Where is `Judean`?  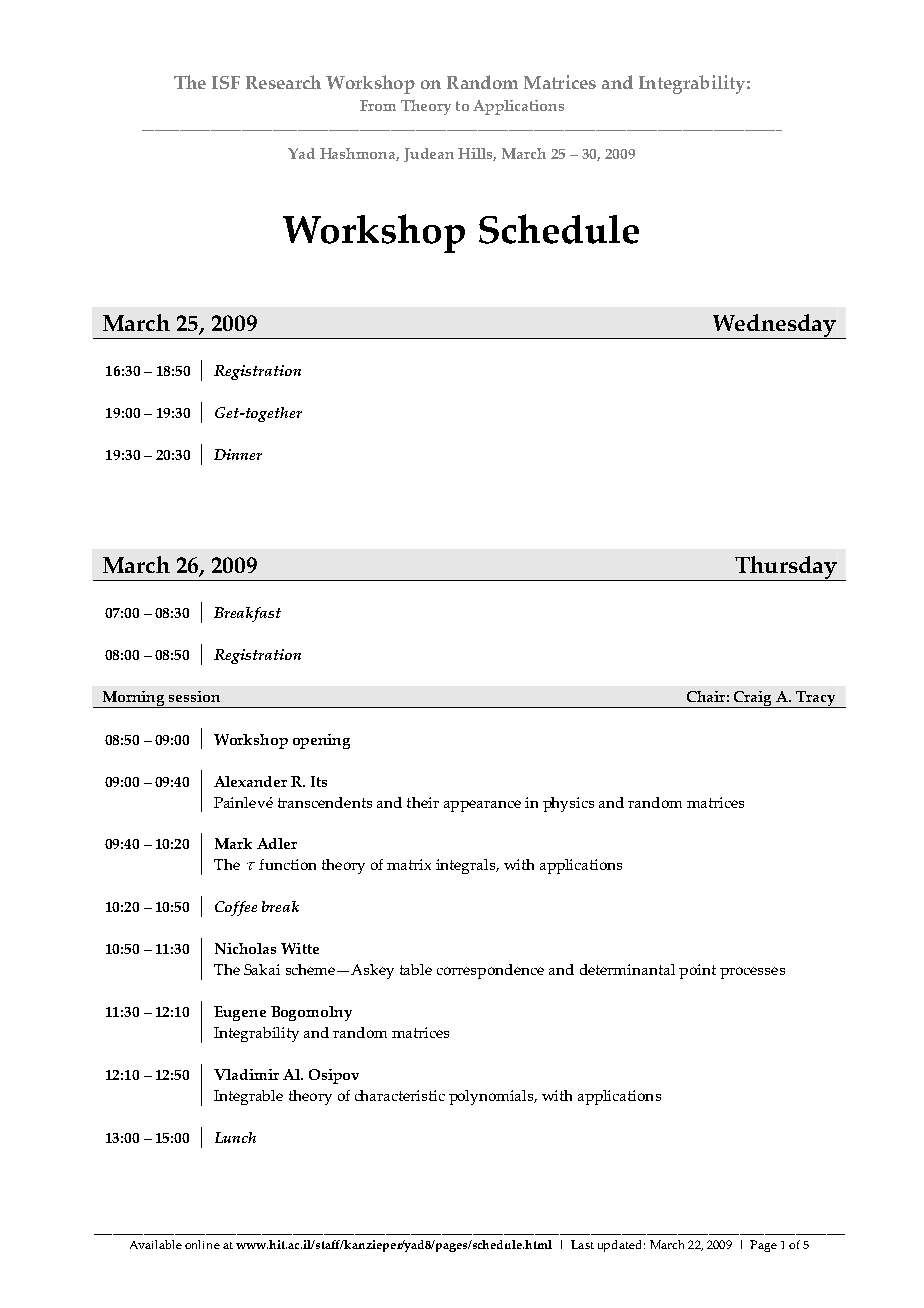
Judean is located at coordinates (429, 155).
